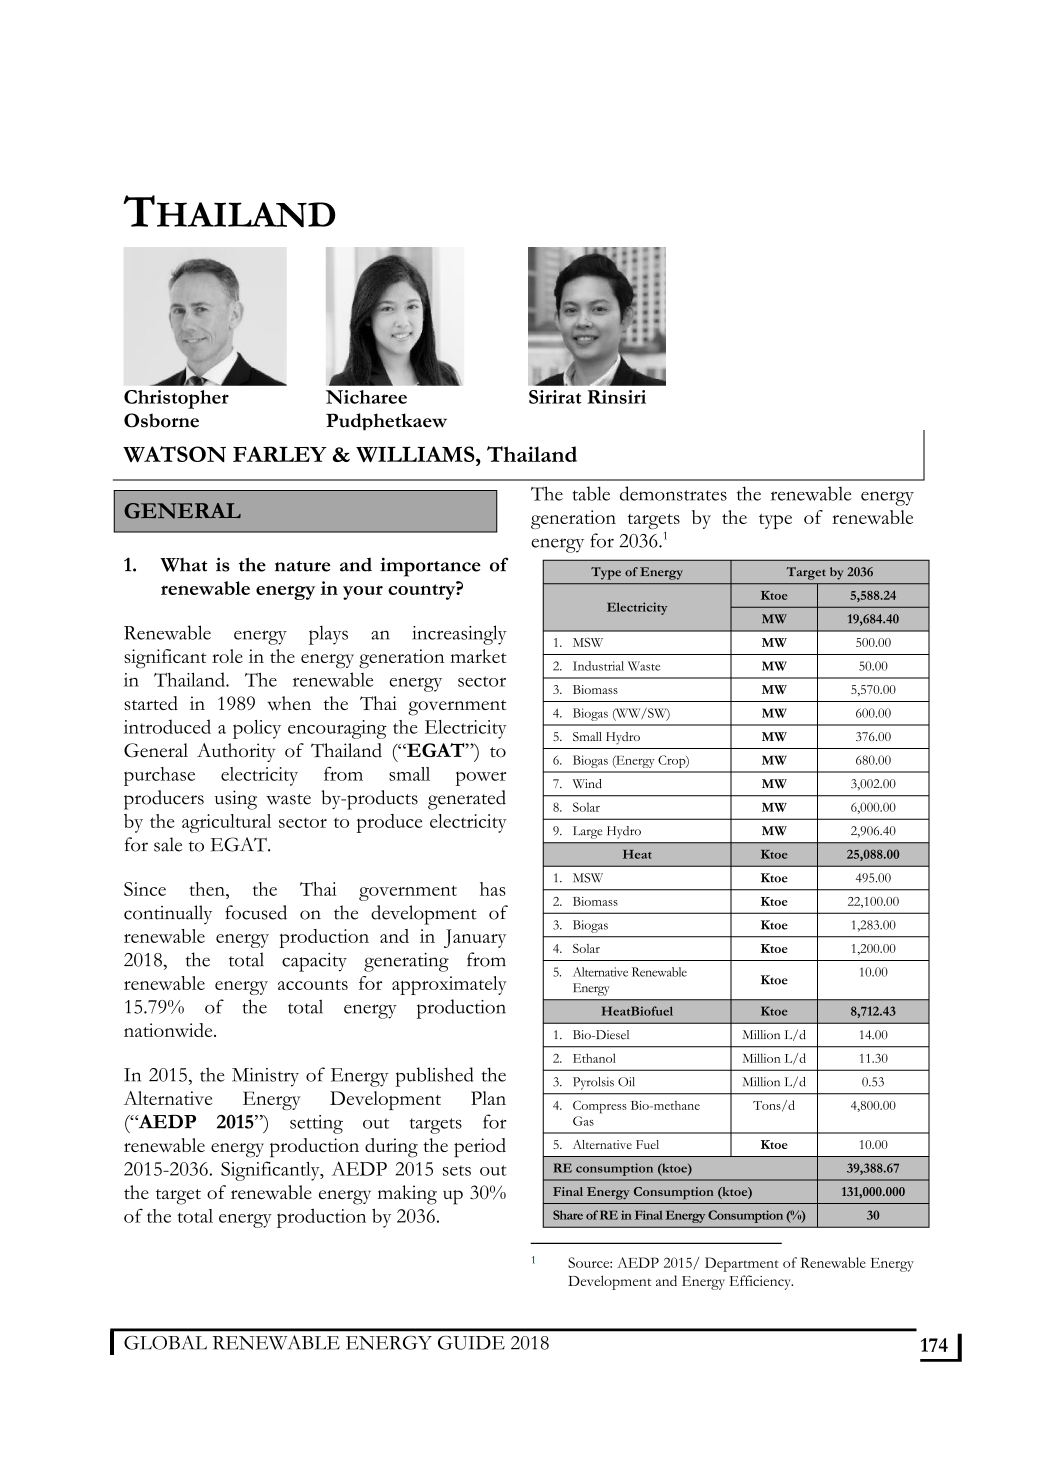 The image size is (1037, 1468). What do you see at coordinates (416, 454) in the page?
I see `WILLIAMS` at bounding box center [416, 454].
